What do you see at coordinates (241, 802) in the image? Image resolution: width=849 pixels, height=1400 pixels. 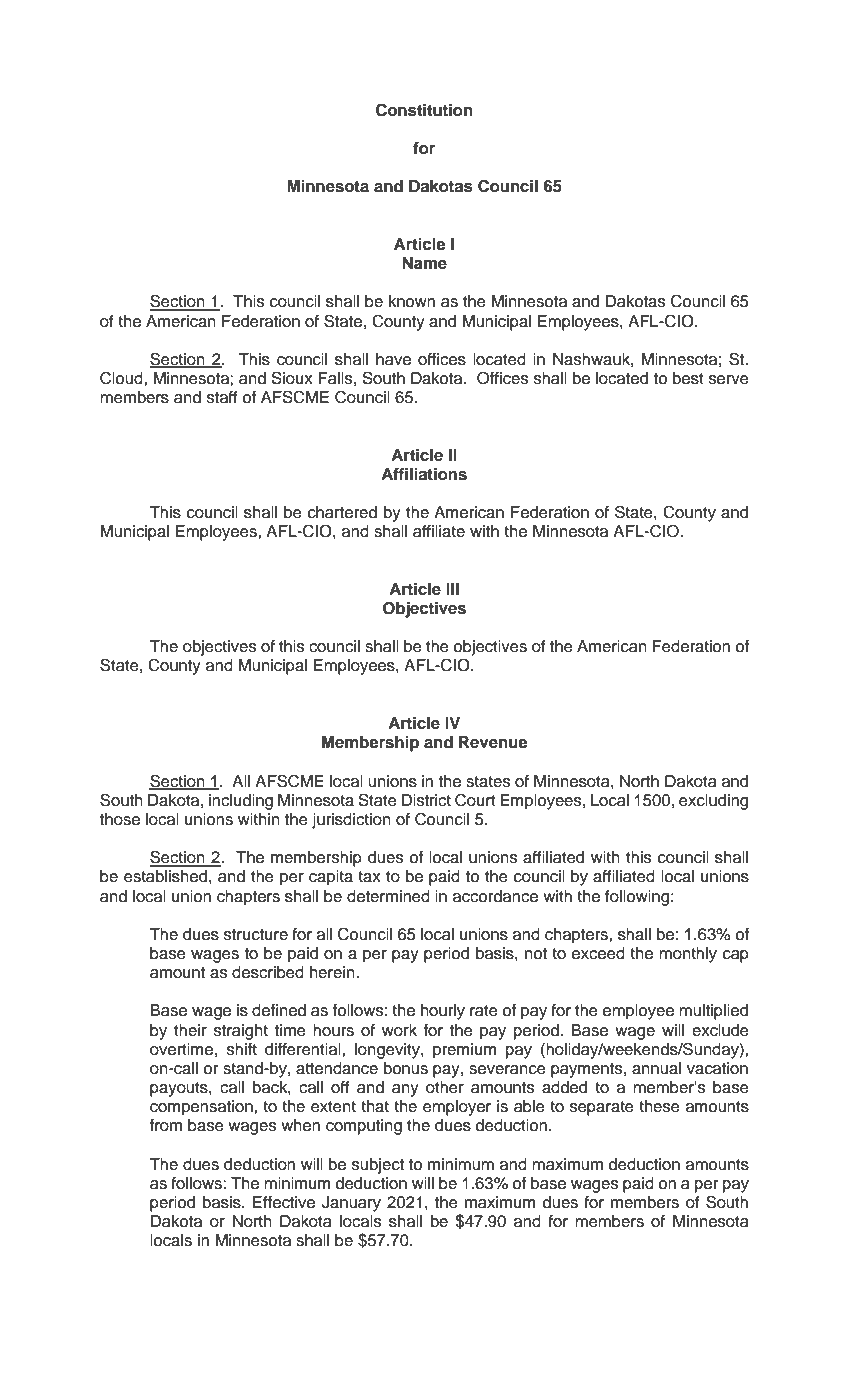 I see `including` at bounding box center [241, 802].
